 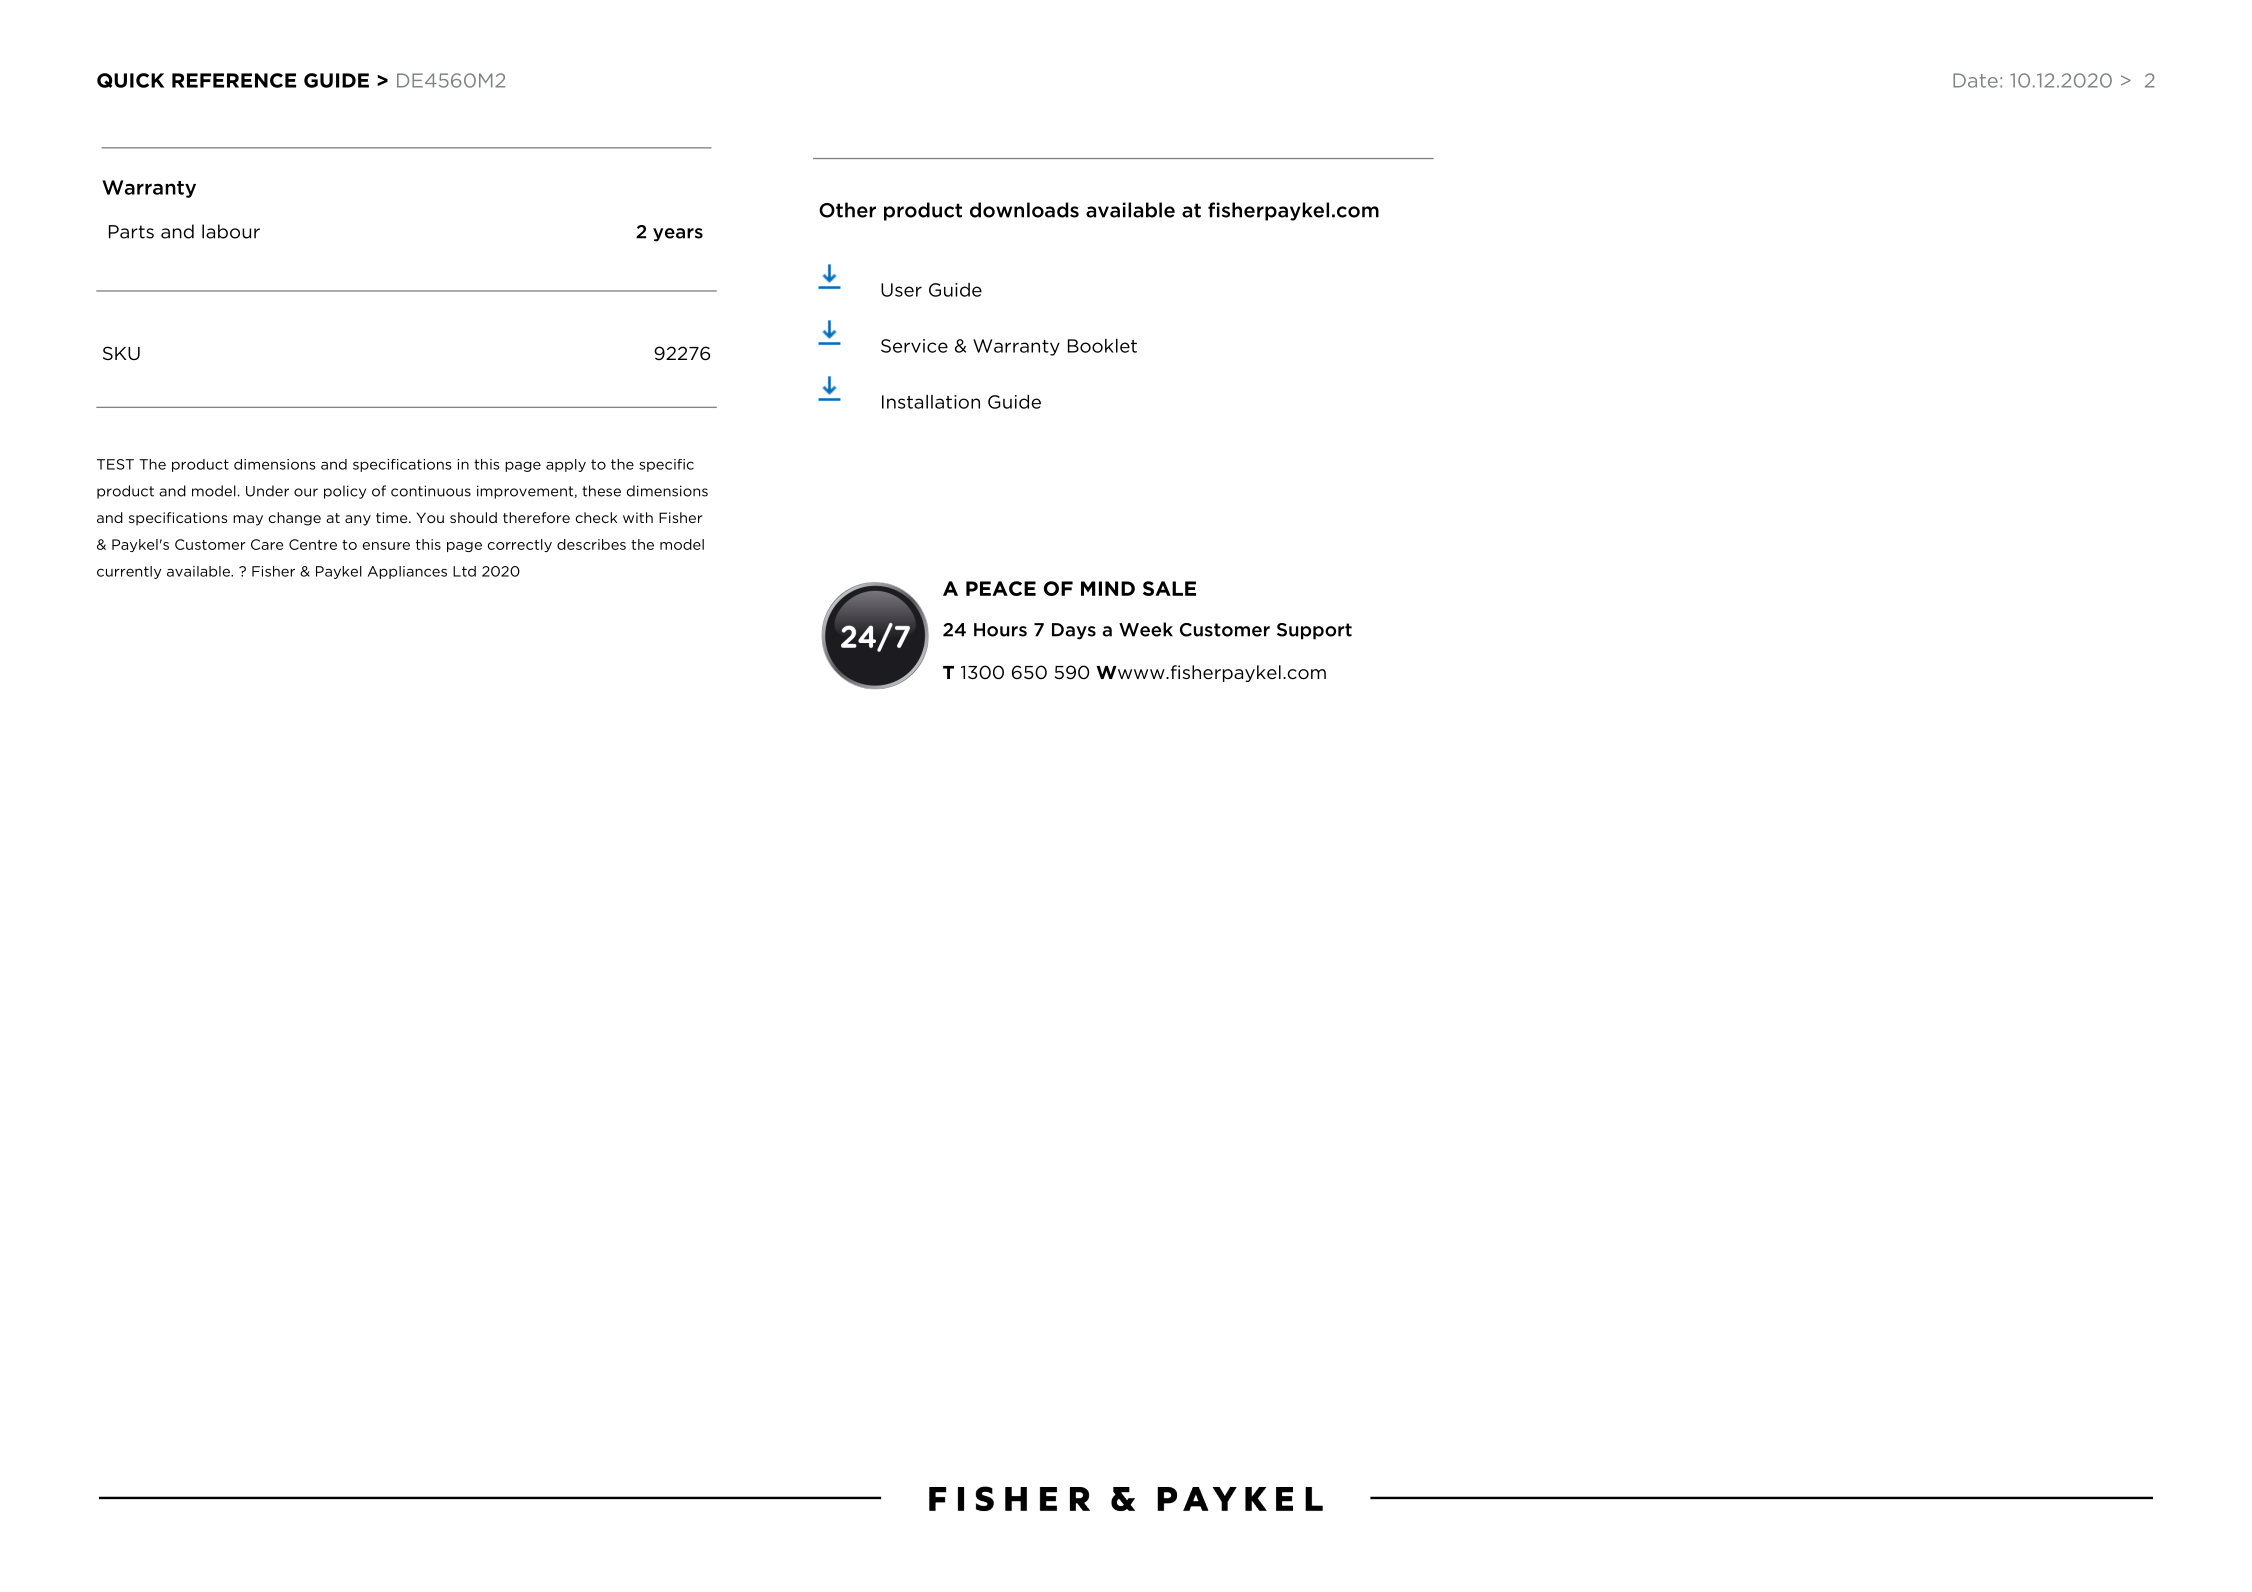 What do you see at coordinates (1975, 80) in the screenshot?
I see `Date` at bounding box center [1975, 80].
